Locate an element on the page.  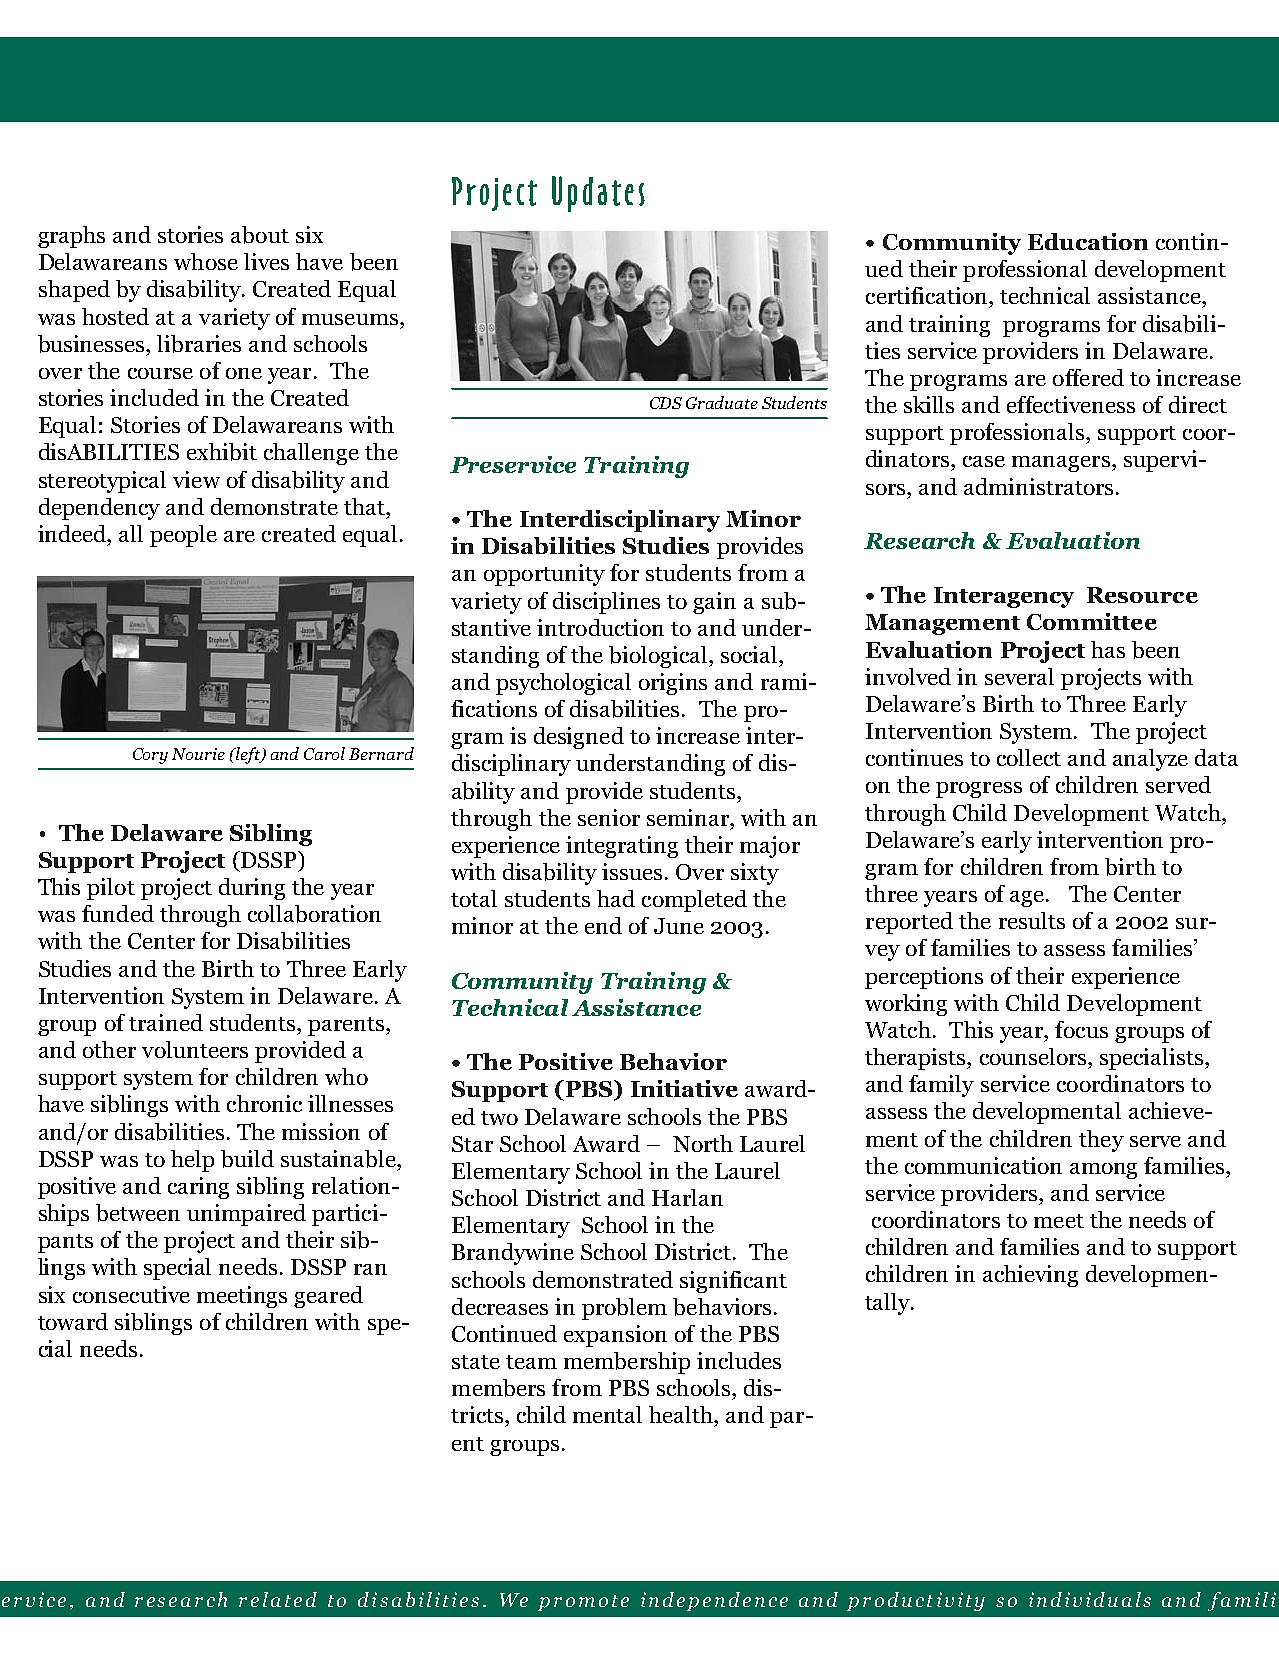
related is located at coordinates (278, 1599).
